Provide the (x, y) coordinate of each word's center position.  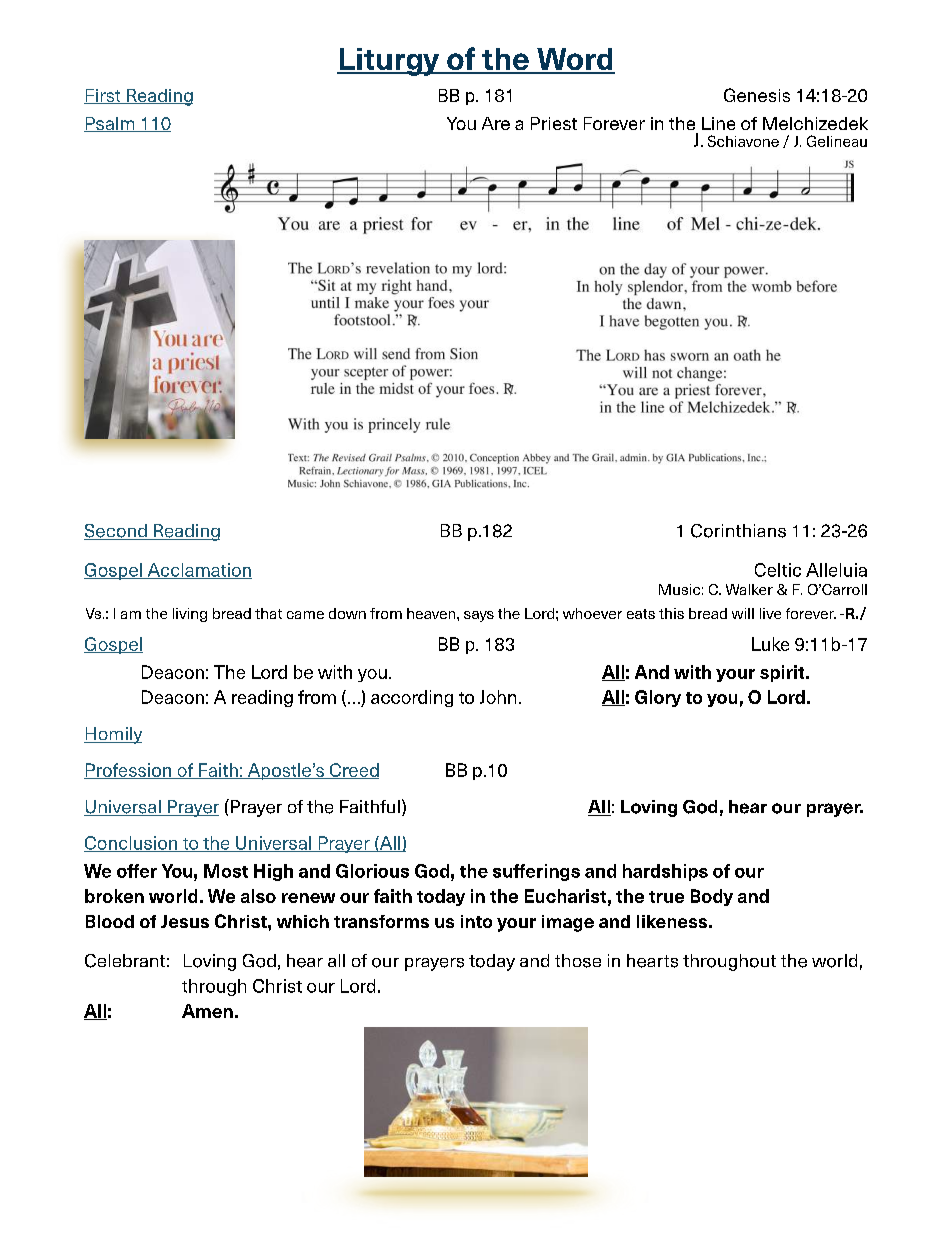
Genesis (757, 95)
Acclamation (198, 571)
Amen (207, 1011)
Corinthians (738, 531)
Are (496, 123)
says (479, 616)
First (103, 96)
